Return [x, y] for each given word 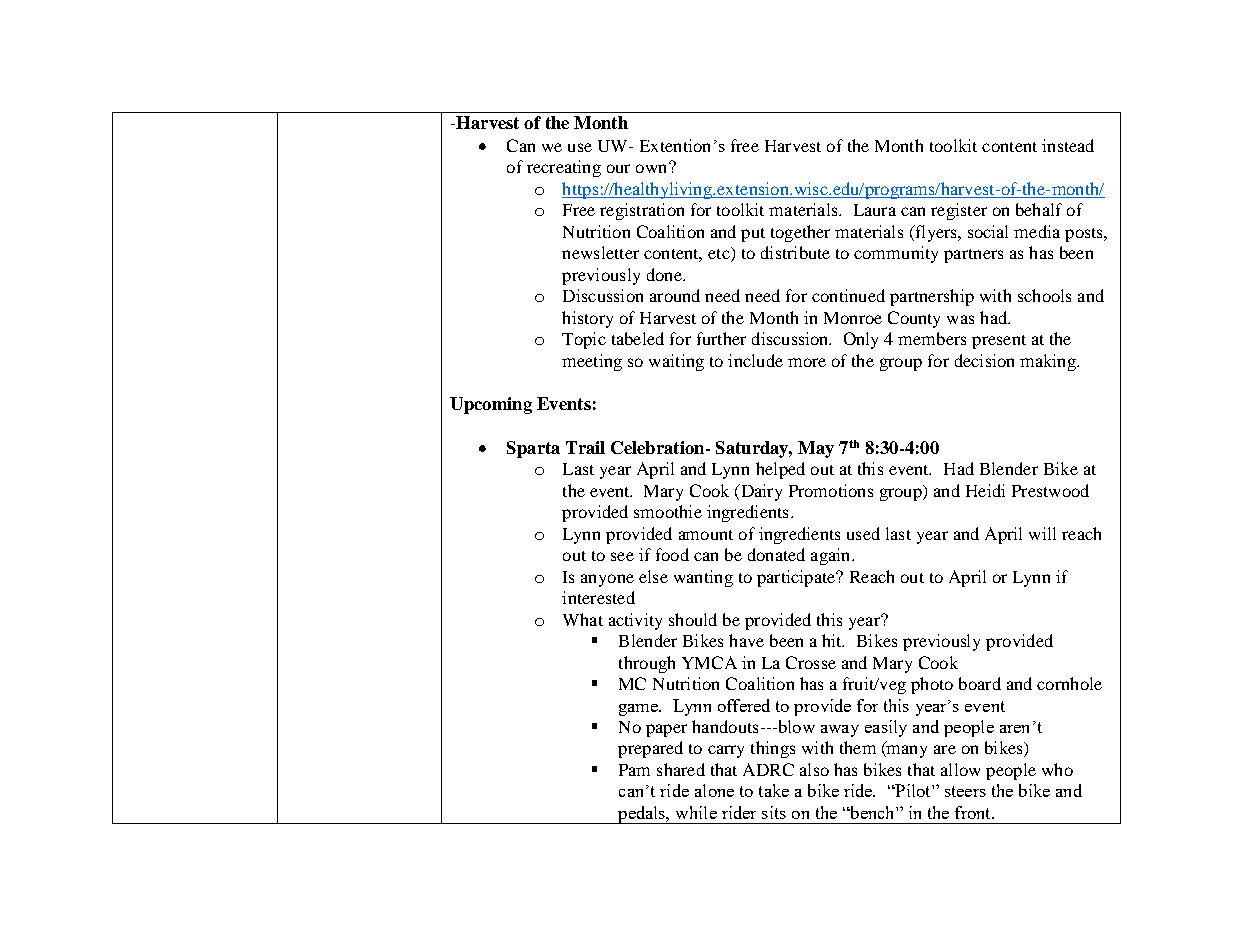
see [622, 556]
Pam [634, 770]
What [583, 619]
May [816, 449]
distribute [795, 252]
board [980, 683]
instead [1068, 145]
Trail [585, 447]
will [1042, 533]
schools [1044, 295]
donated [776, 554]
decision [984, 360]
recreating [564, 168]
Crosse [811, 662]
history [587, 319]
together [800, 233]
